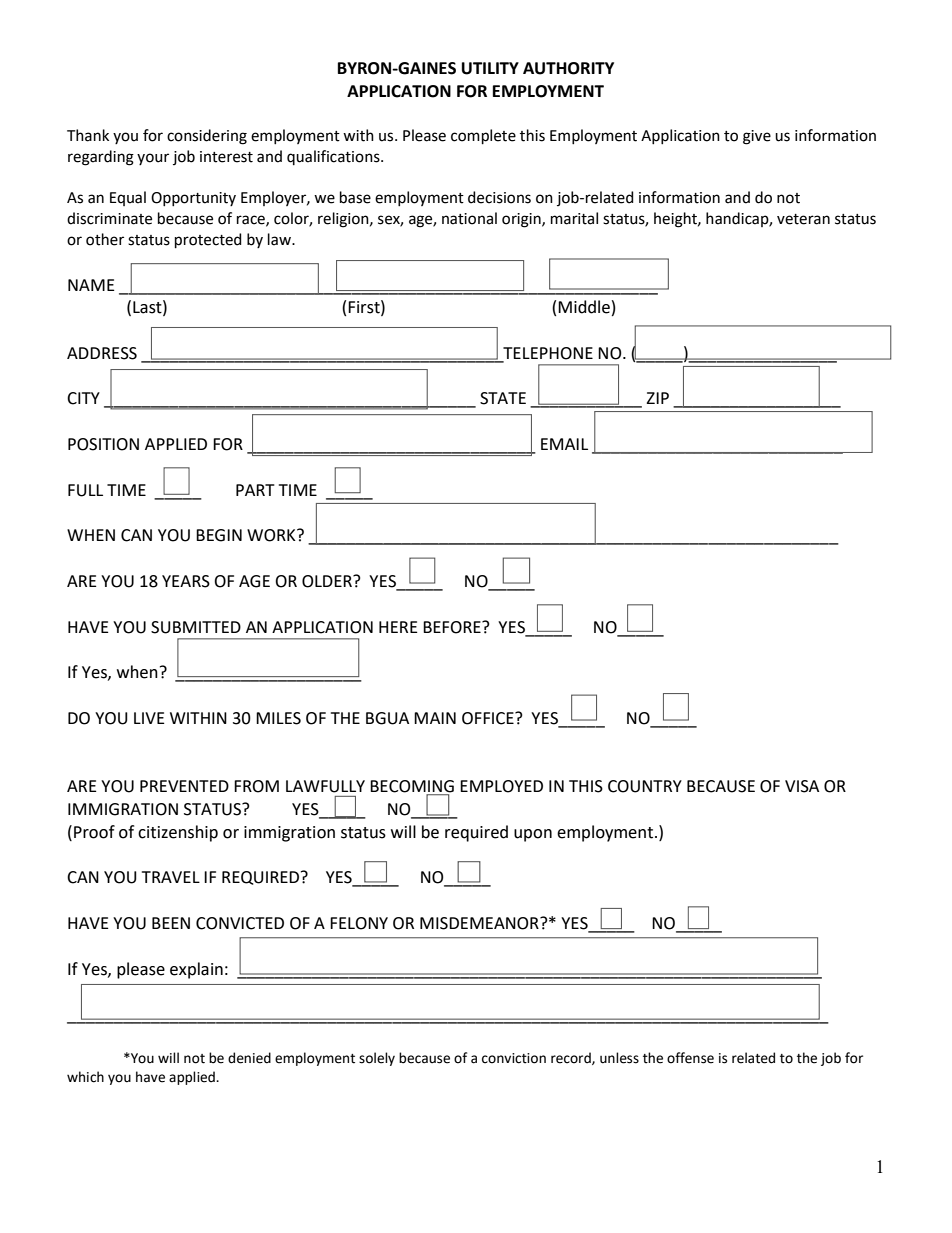 This screenshot has width=952, height=1233. What do you see at coordinates (412, 787) in the screenshot?
I see `BECOMING` at bounding box center [412, 787].
